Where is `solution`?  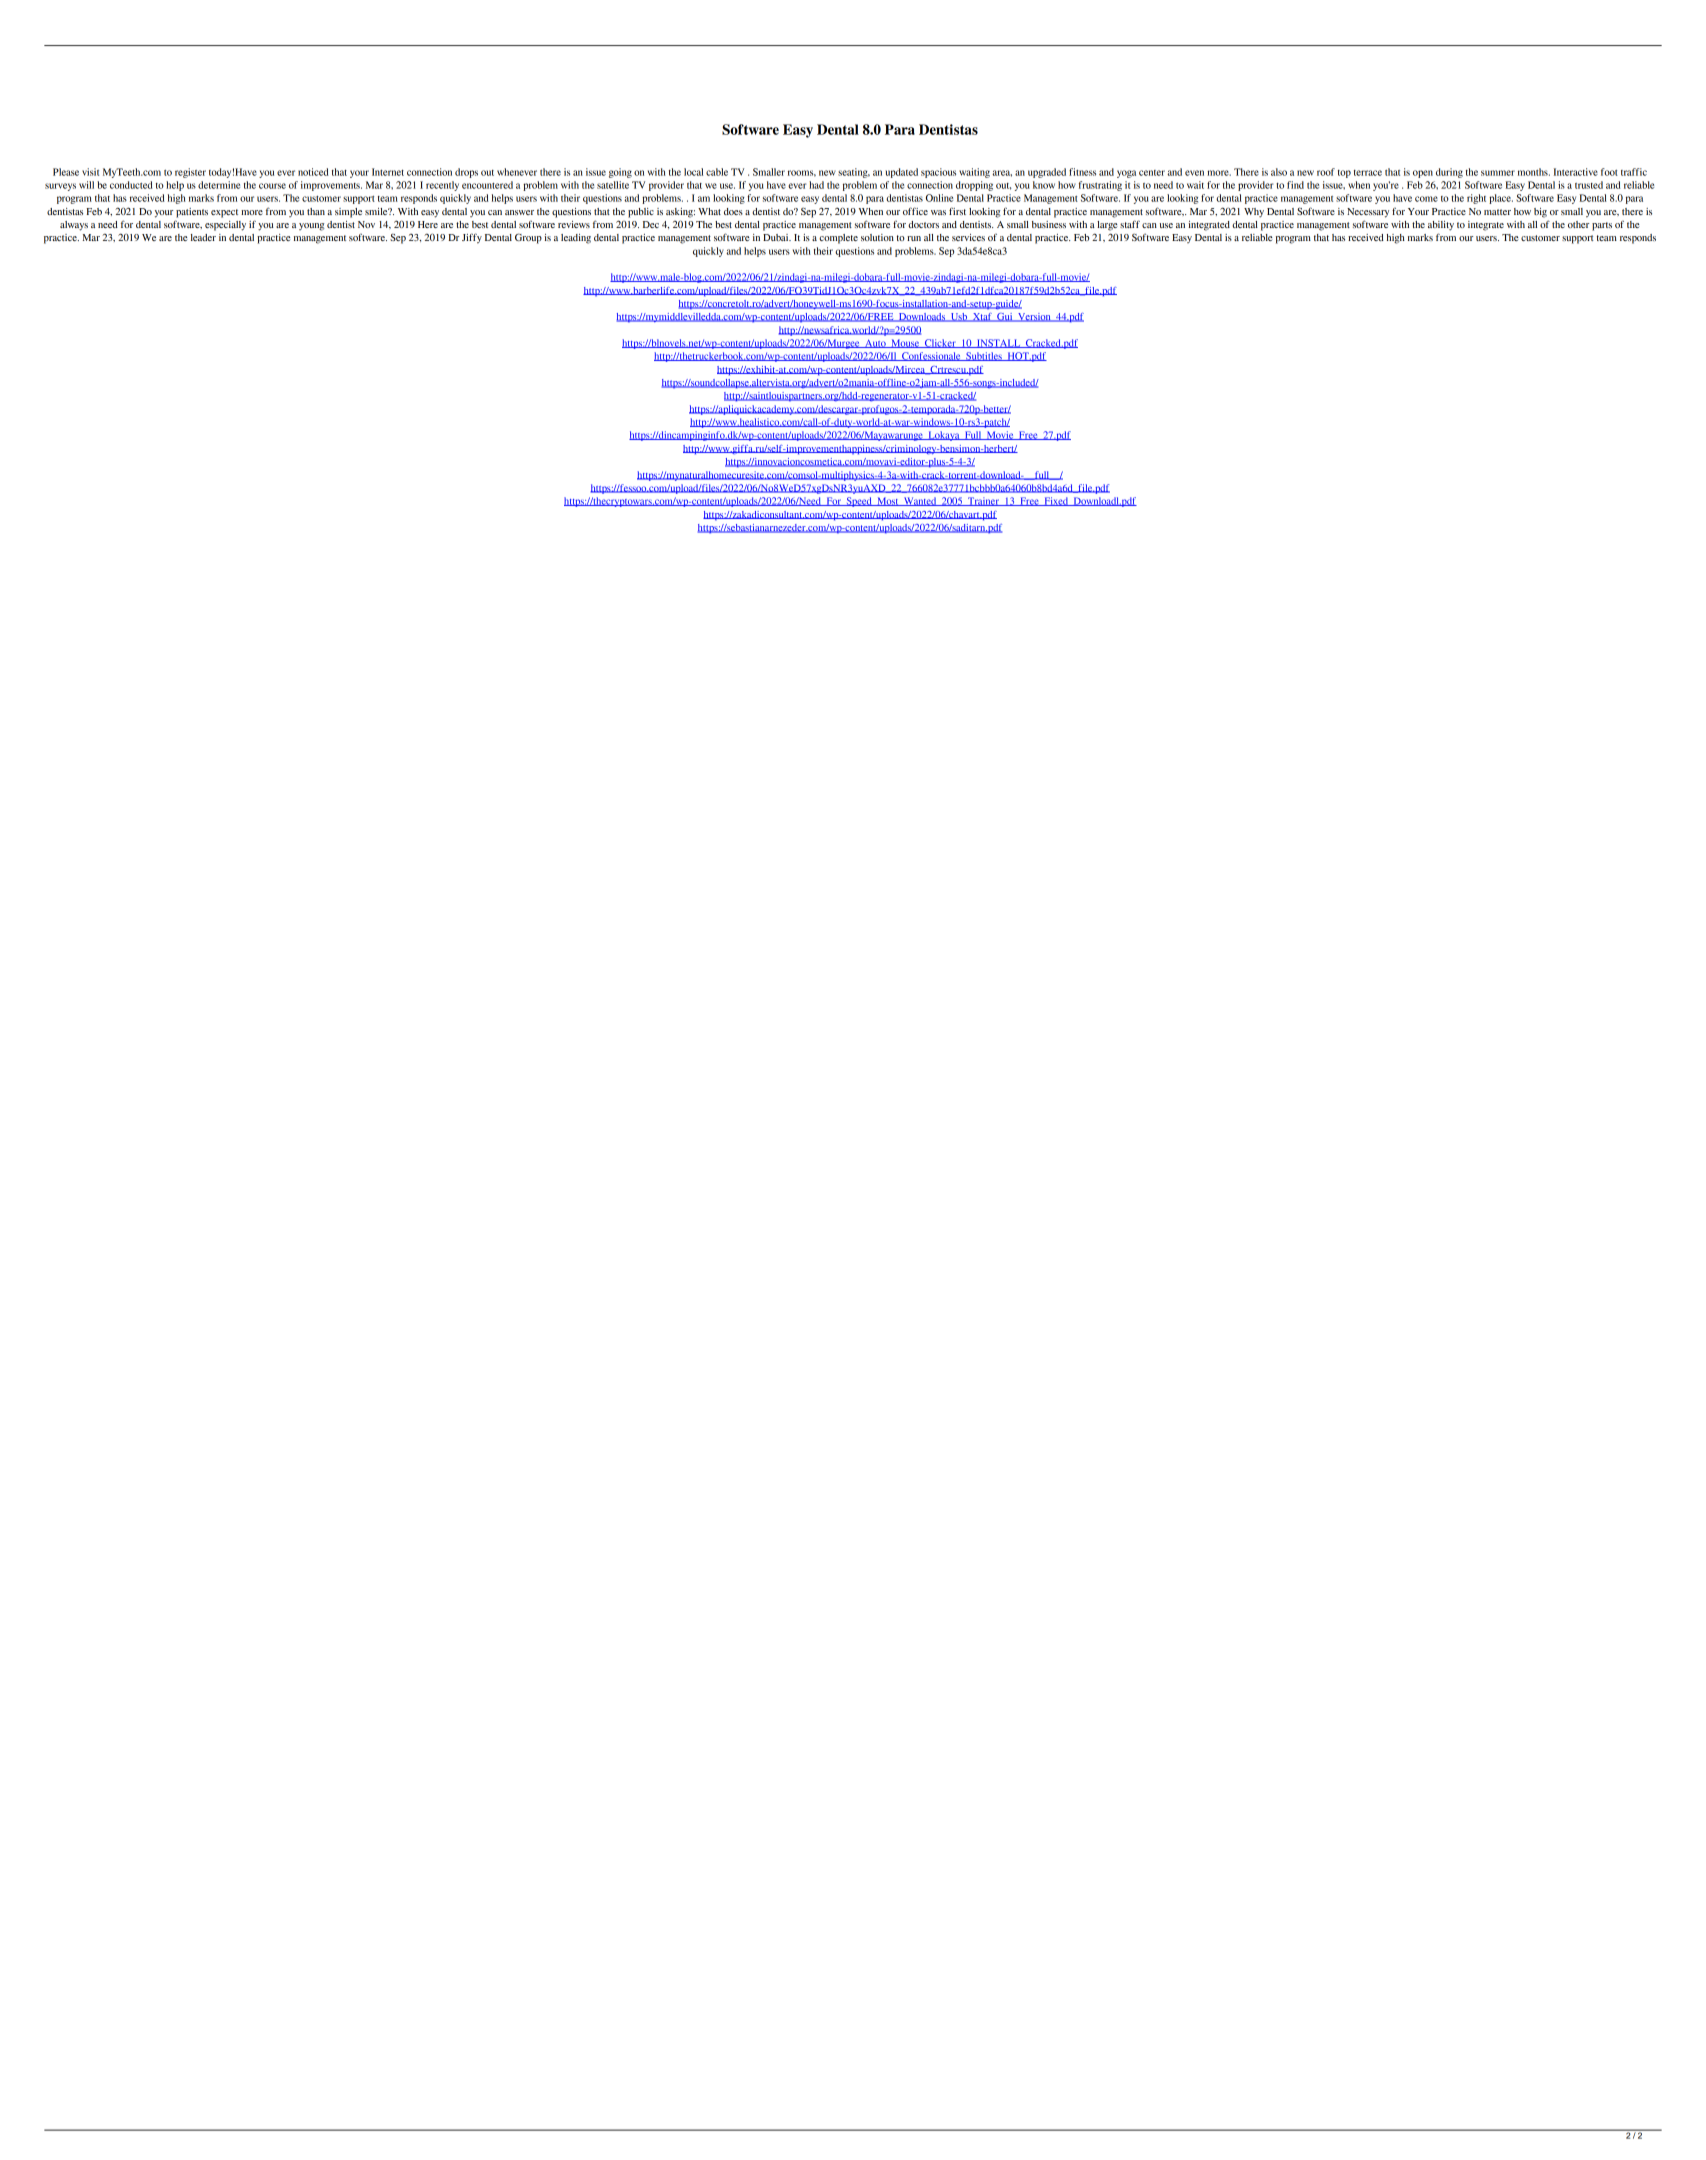
solution is located at coordinates (877, 237).
